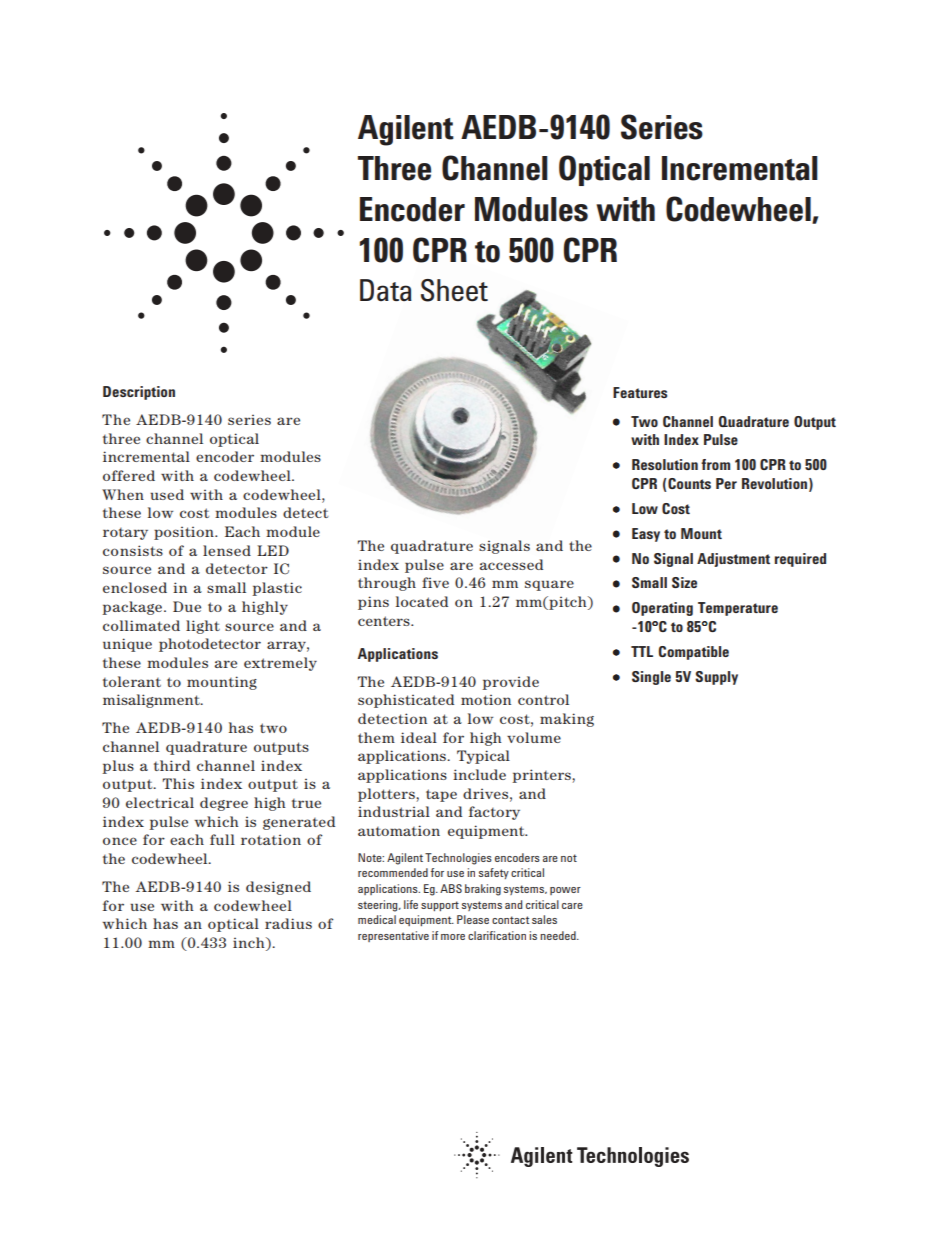 This image has height=1233, width=952. Describe the element at coordinates (479, 774) in the image. I see `include` at that location.
